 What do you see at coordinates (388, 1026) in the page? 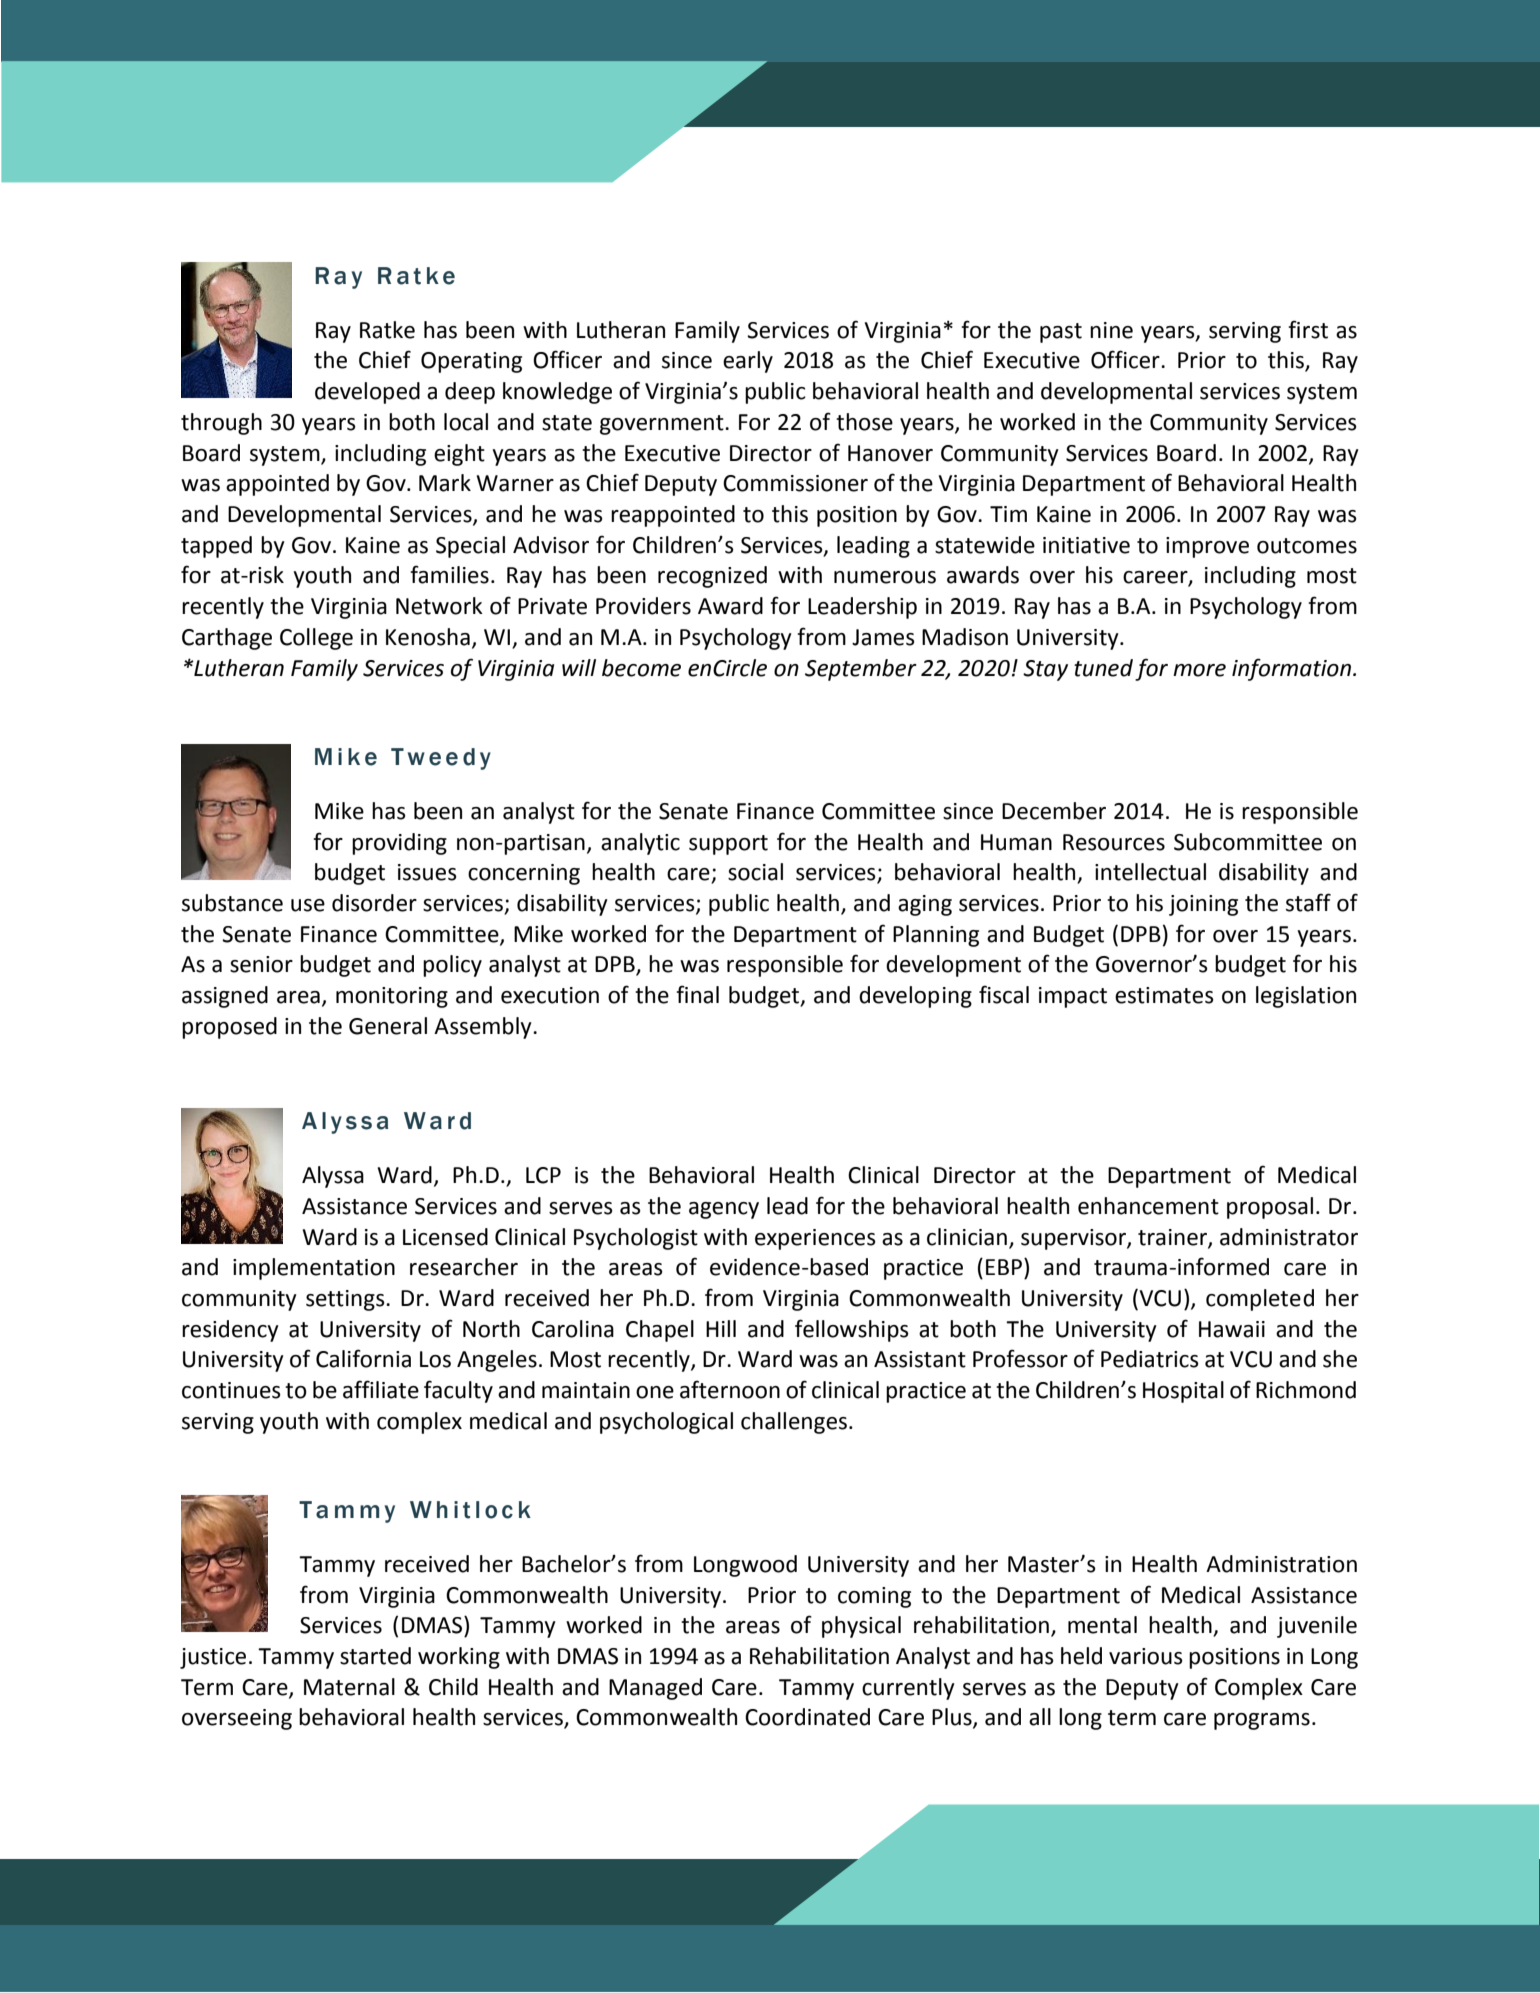
I see `General` at bounding box center [388, 1026].
